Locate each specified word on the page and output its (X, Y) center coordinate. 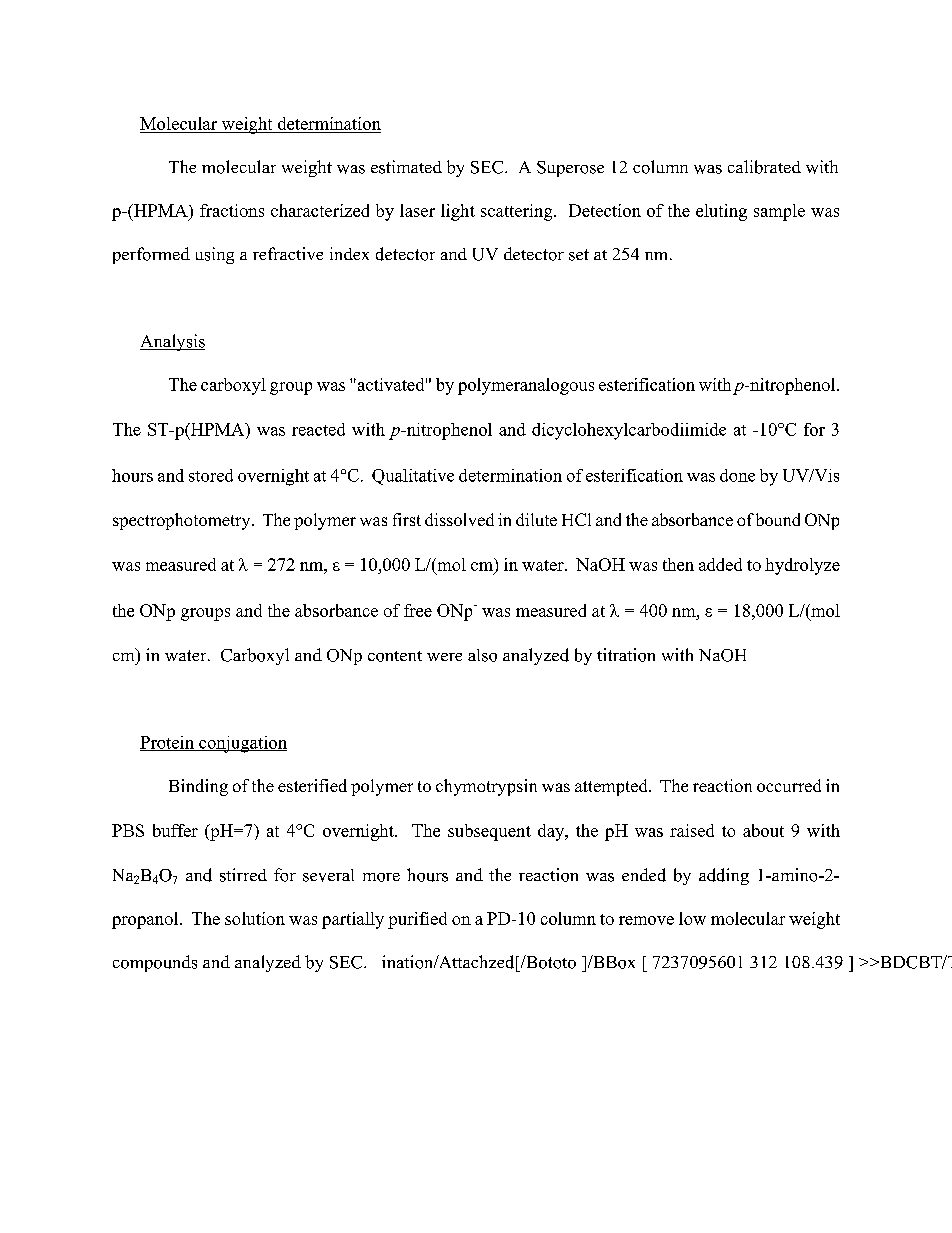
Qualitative (413, 477)
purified (417, 920)
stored (211, 475)
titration (626, 655)
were (444, 657)
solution (255, 918)
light (458, 212)
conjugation (242, 744)
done (737, 475)
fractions (232, 210)
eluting (721, 212)
